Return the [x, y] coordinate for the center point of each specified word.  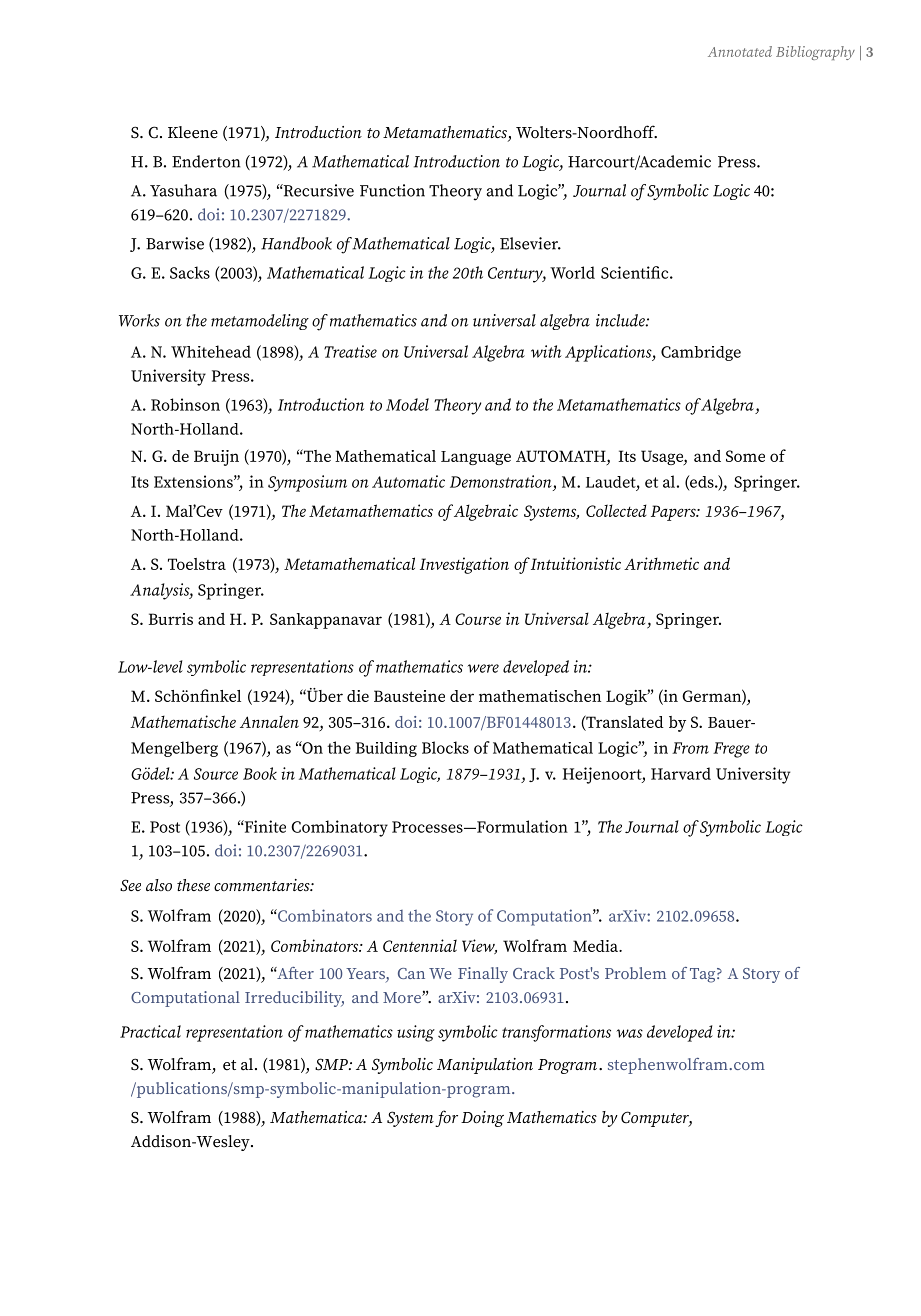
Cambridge [701, 353]
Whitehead [211, 351]
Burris [170, 619]
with [546, 351]
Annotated [740, 51]
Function [392, 190]
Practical [150, 1031]
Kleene [193, 132]
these [193, 885]
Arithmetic [661, 563]
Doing [482, 1119]
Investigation [464, 565]
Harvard [681, 773]
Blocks [445, 747]
